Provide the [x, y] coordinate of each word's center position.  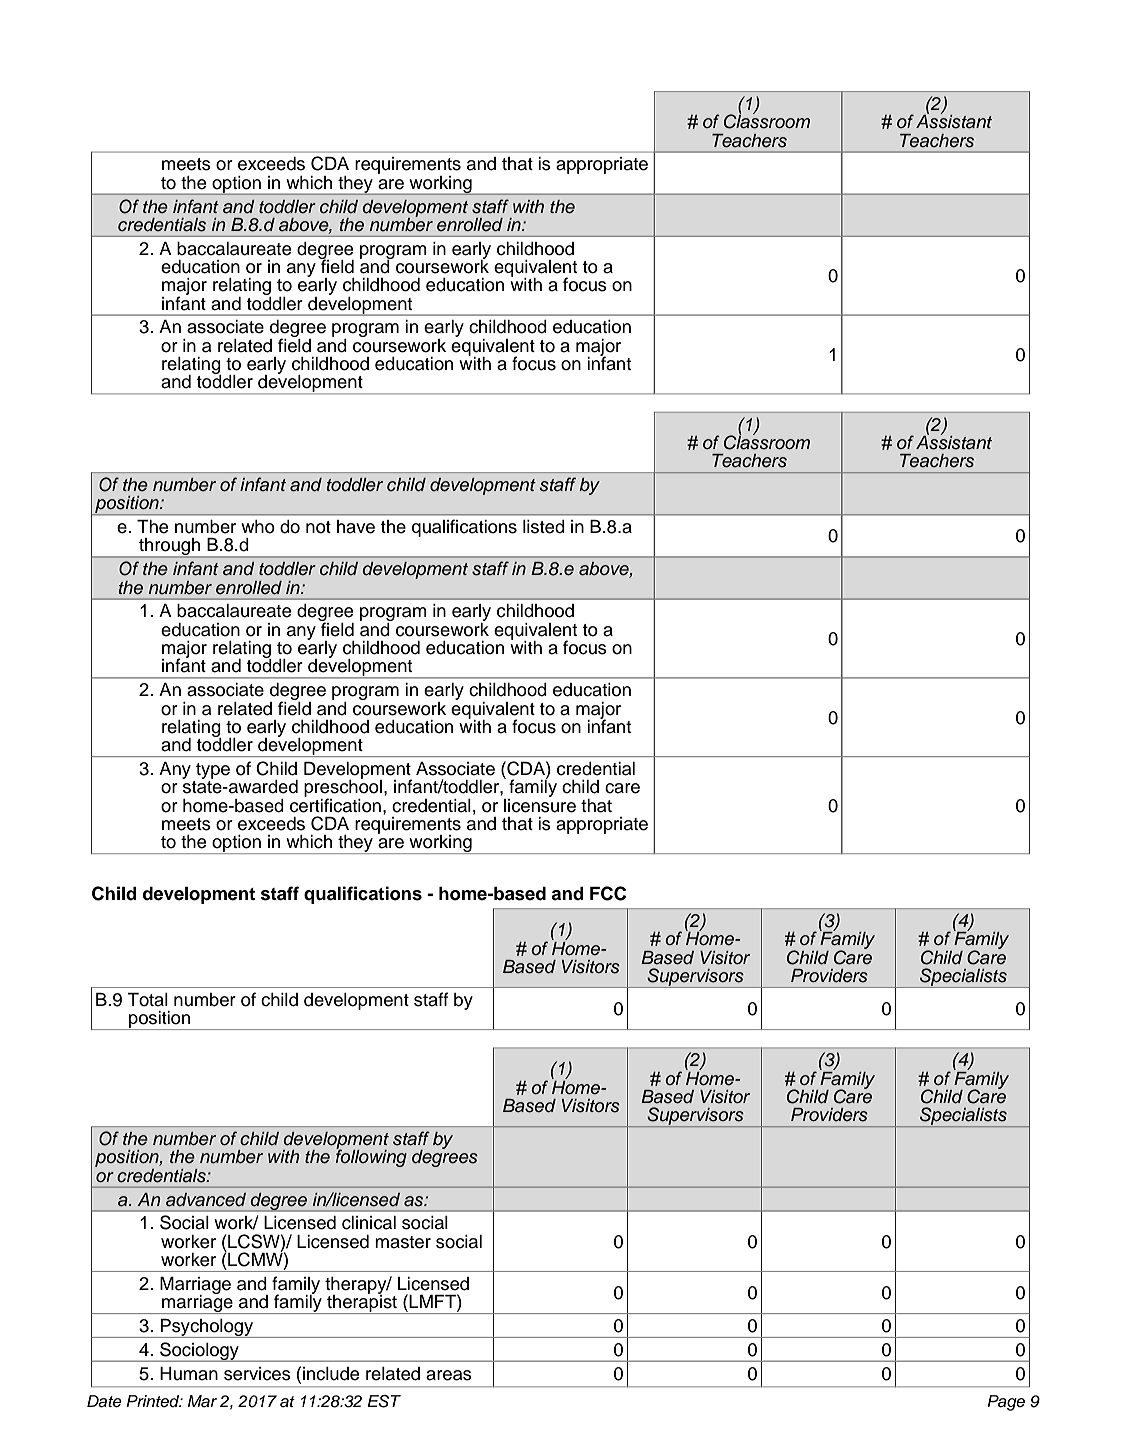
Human [189, 1374]
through [170, 548]
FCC [608, 893]
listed [544, 527]
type [213, 771]
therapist [362, 1303]
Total [147, 1000]
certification [335, 804]
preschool [343, 789]
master [403, 1242]
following [371, 1157]
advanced [206, 1200]
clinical [369, 1223]
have [356, 527]
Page [1006, 1403]
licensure [540, 804]
